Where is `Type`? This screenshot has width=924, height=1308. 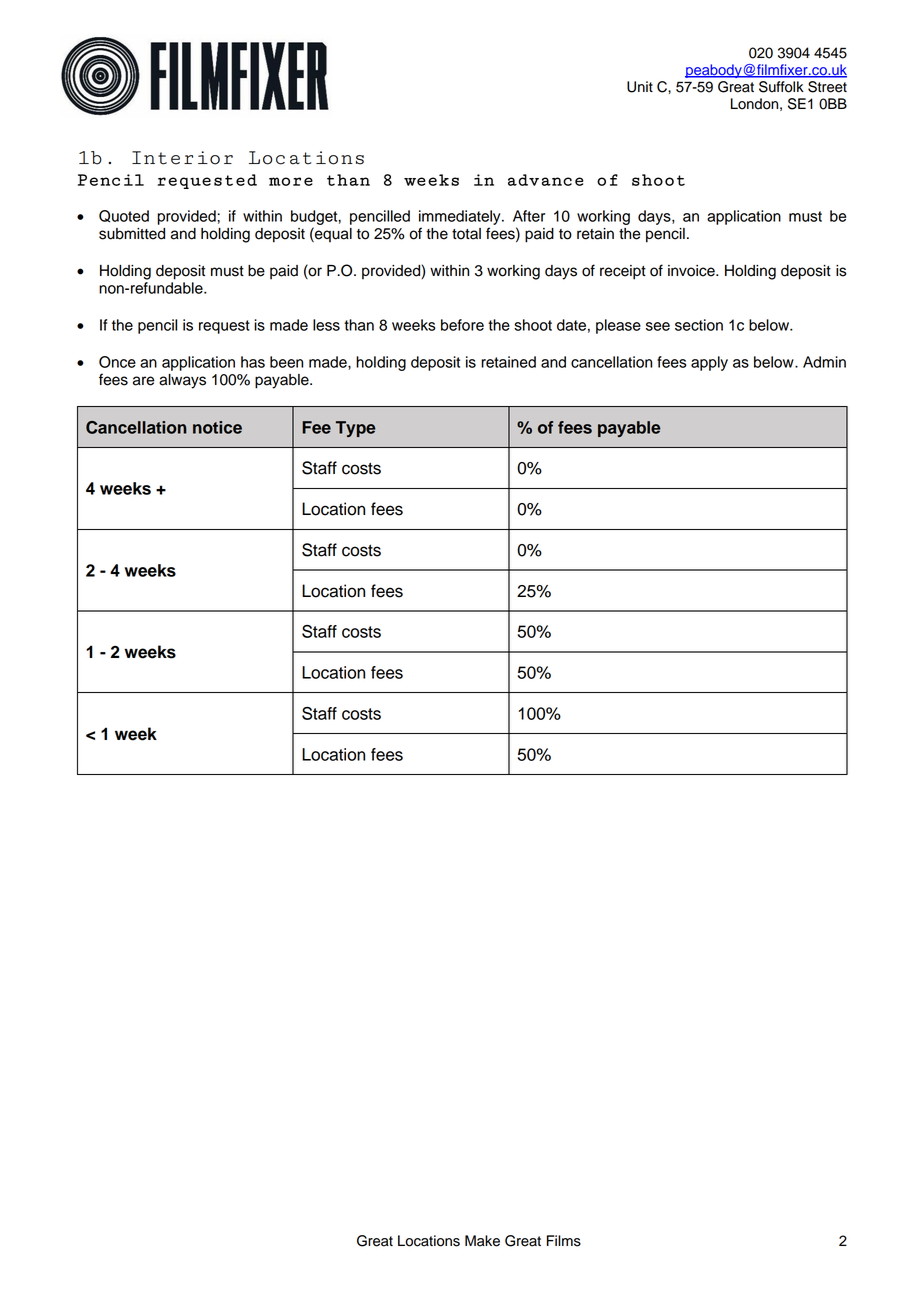
Type is located at coordinates (355, 429).
